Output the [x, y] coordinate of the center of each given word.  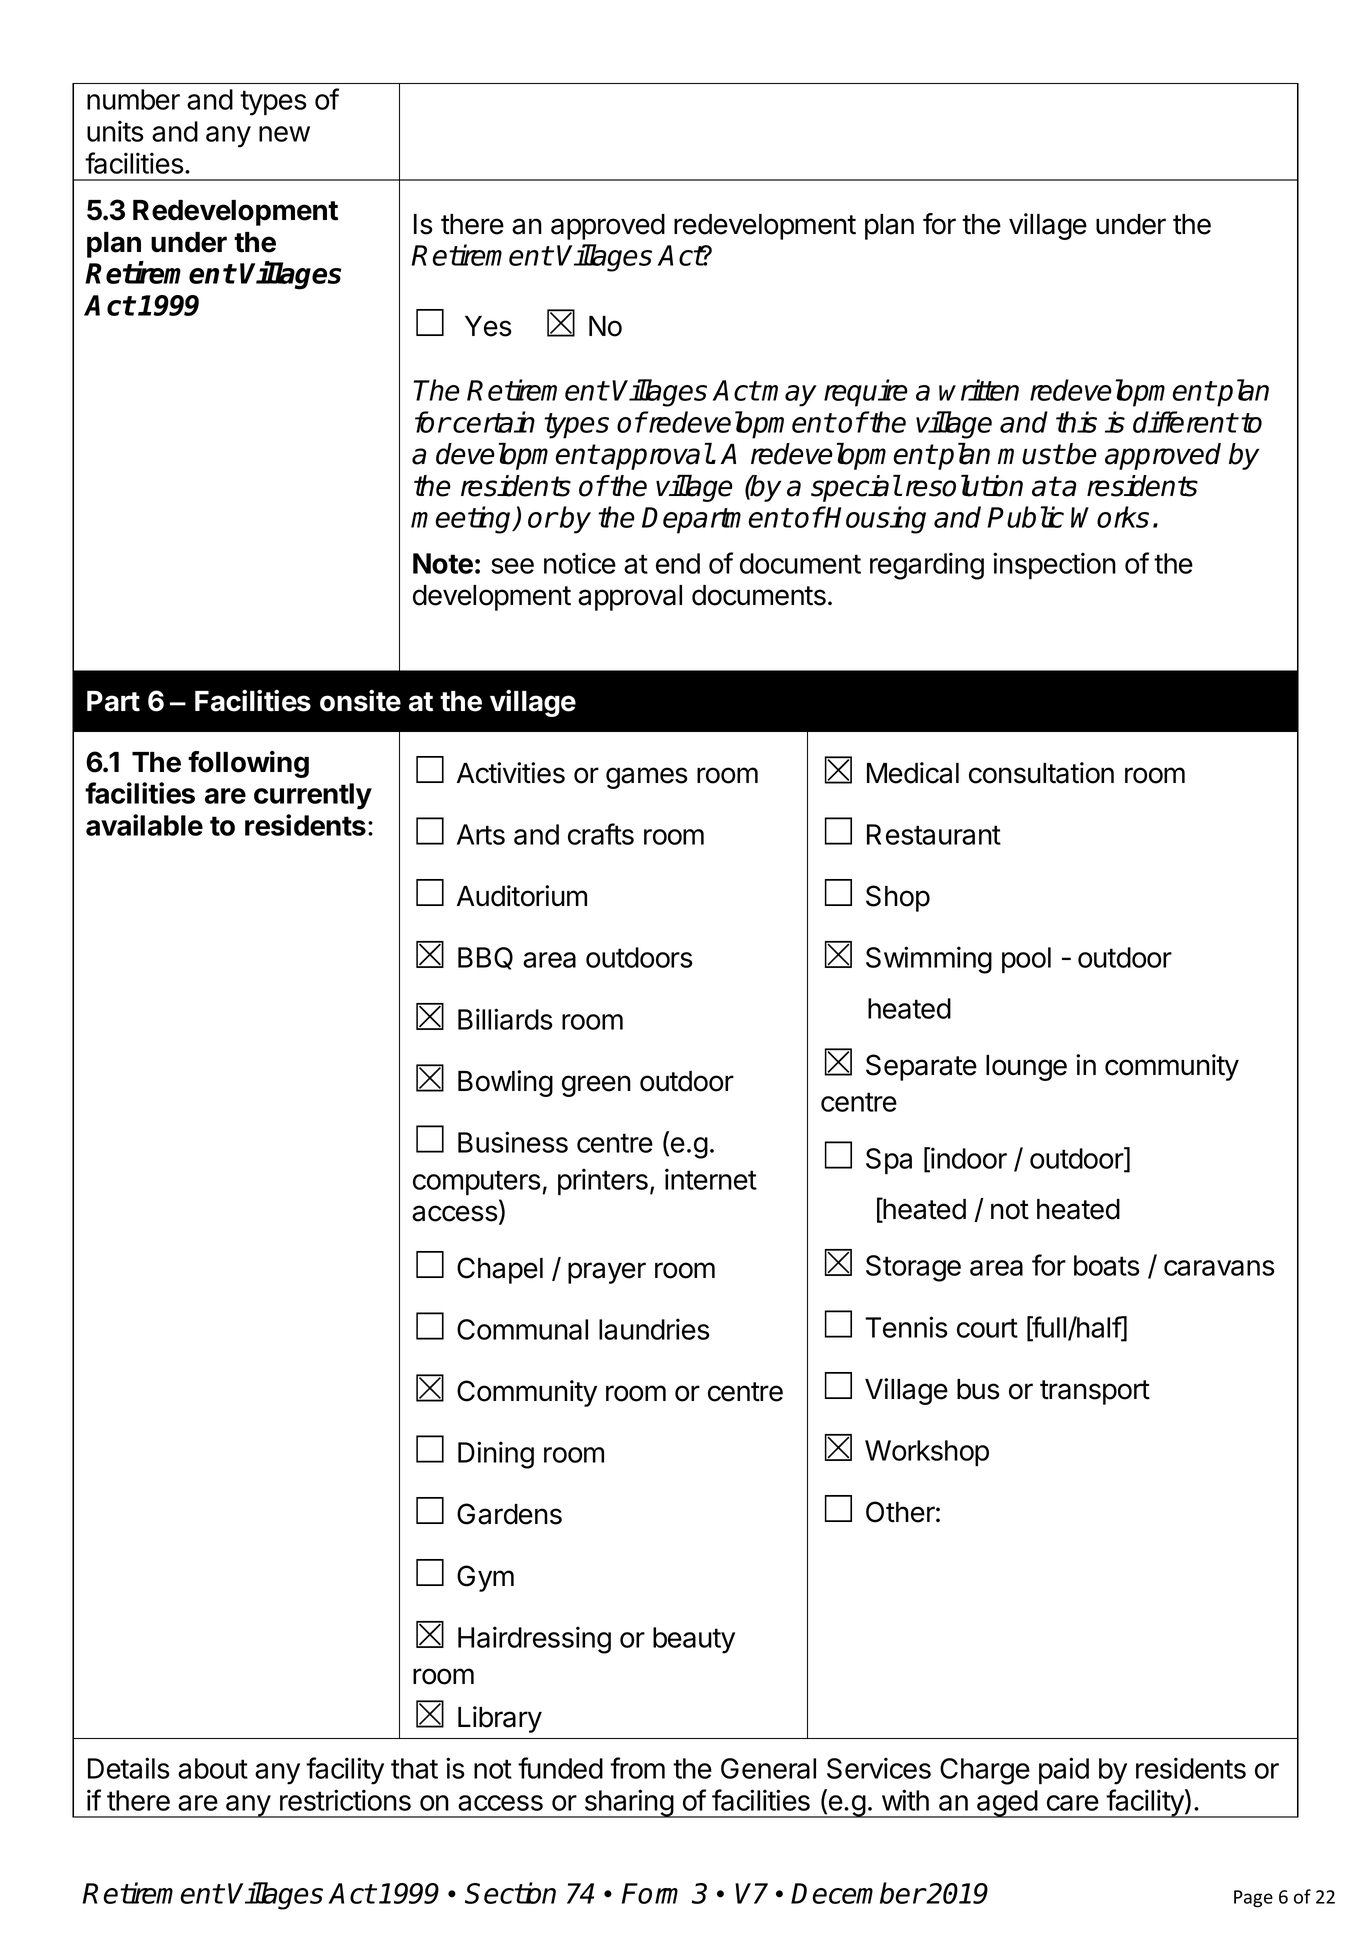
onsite [360, 701]
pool [1026, 960]
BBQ [485, 958]
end [678, 563]
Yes [488, 326]
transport [1095, 1392]
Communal [522, 1329]
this [1076, 422]
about [213, 1768]
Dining [496, 1455]
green [596, 1086]
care [1073, 1803]
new [284, 134]
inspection [1054, 566]
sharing [628, 1803]
